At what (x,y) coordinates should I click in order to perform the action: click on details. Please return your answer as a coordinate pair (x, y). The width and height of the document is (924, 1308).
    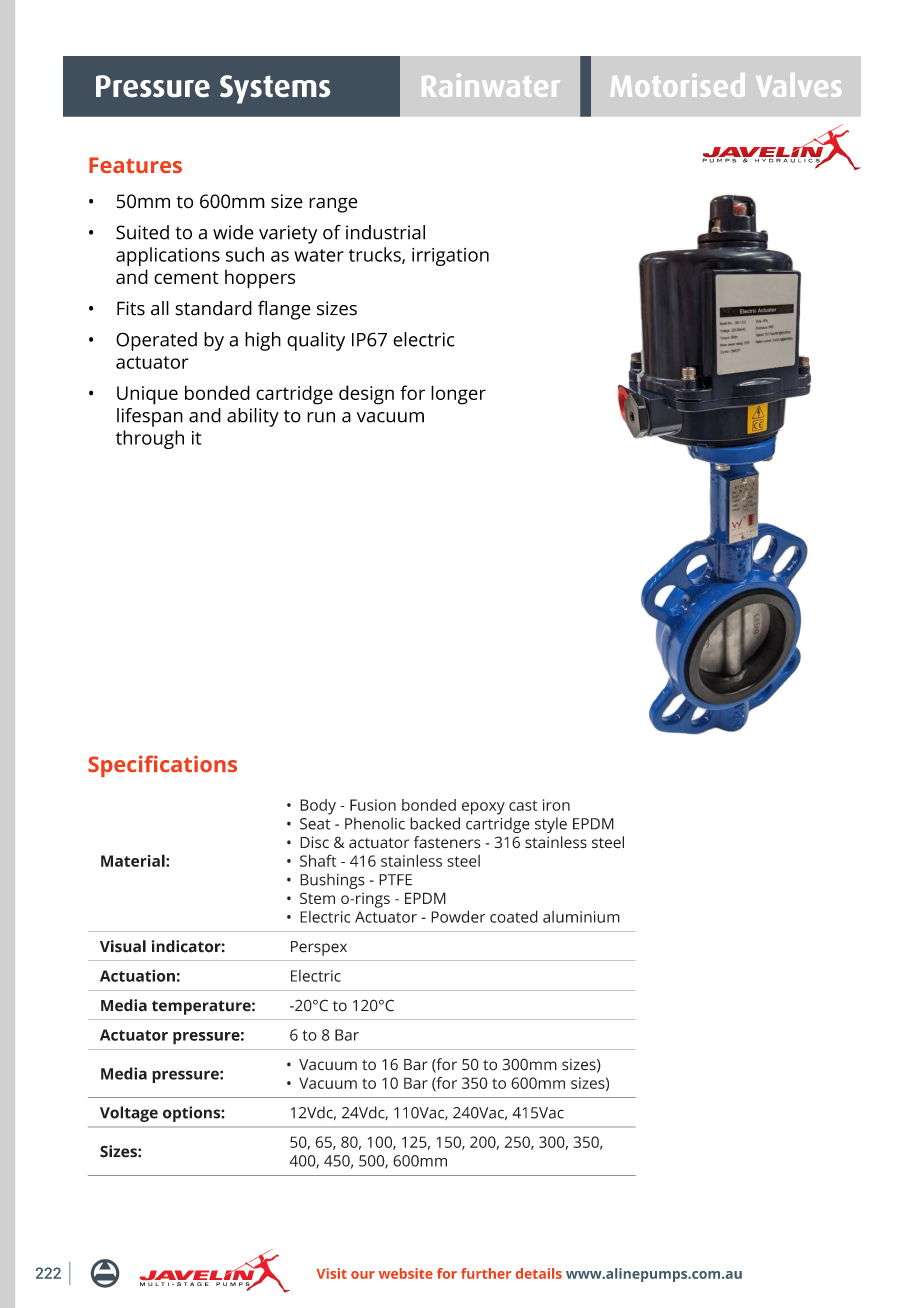
    Looking at the image, I should click on (539, 1273).
